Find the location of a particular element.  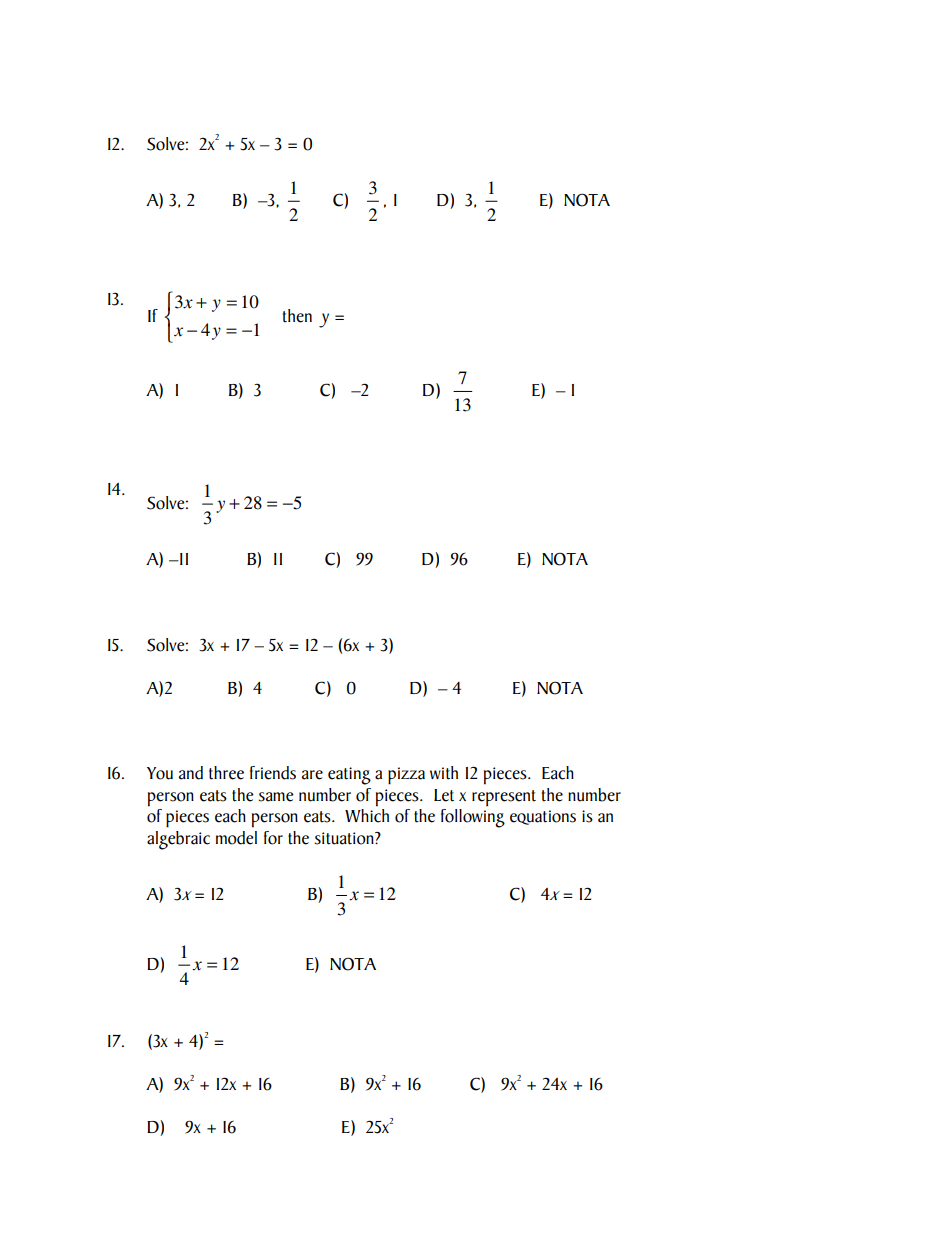

with is located at coordinates (444, 773).
